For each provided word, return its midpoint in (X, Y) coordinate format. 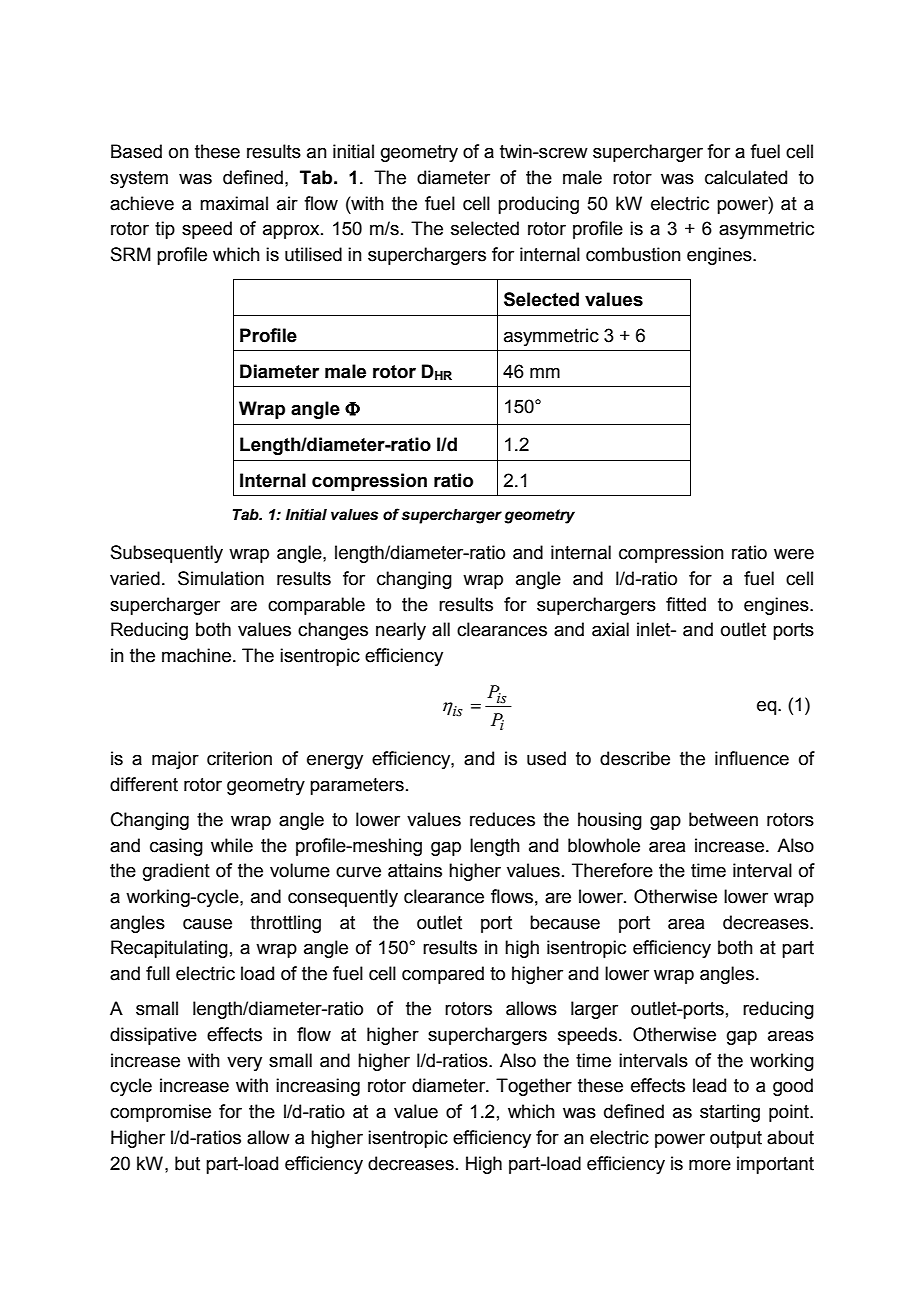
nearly (401, 631)
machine (198, 655)
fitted (686, 604)
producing (538, 205)
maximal (234, 203)
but (187, 1163)
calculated (746, 177)
